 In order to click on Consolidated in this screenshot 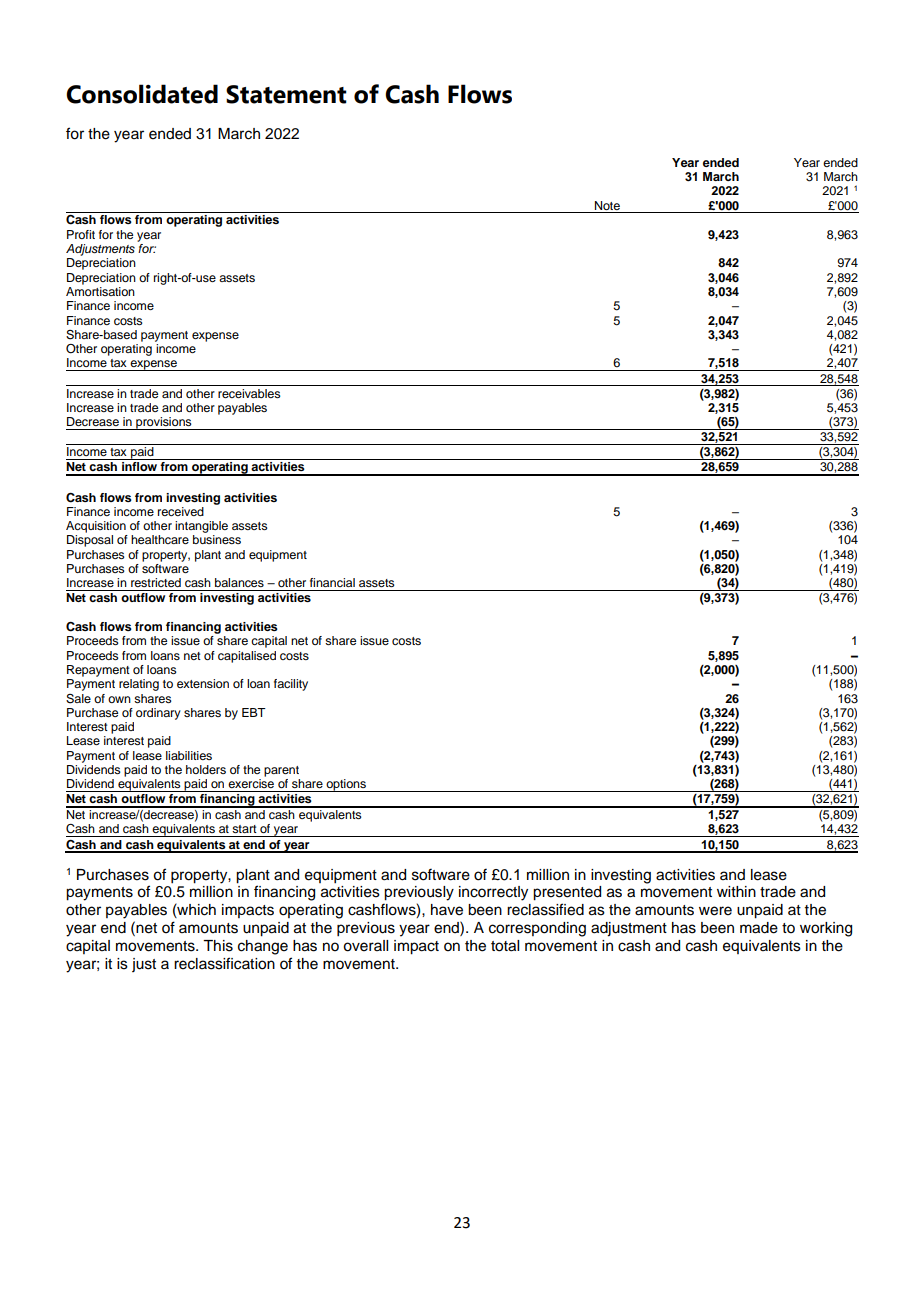, I will do `click(142, 94)`.
